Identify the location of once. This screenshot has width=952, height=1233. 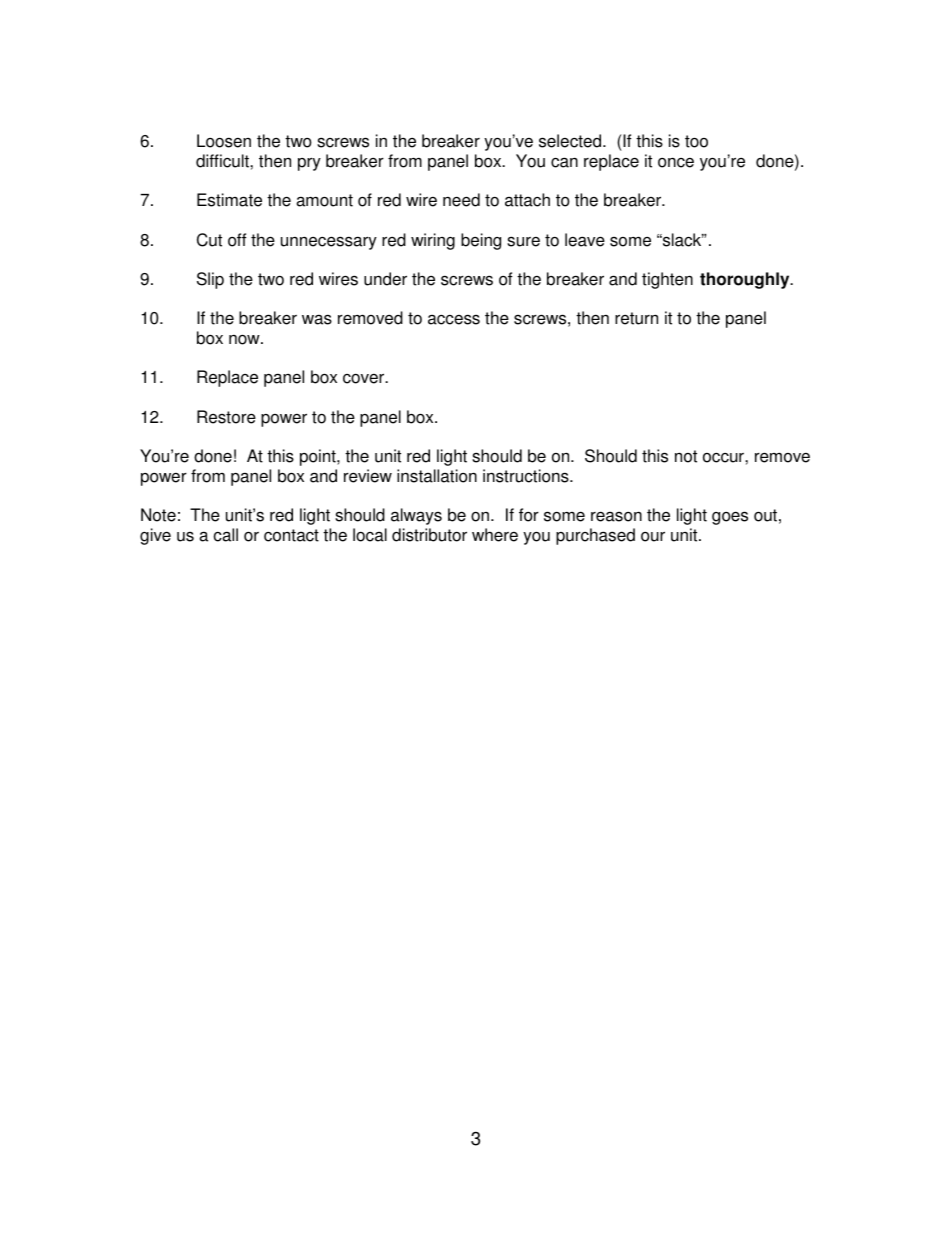
(676, 162).
